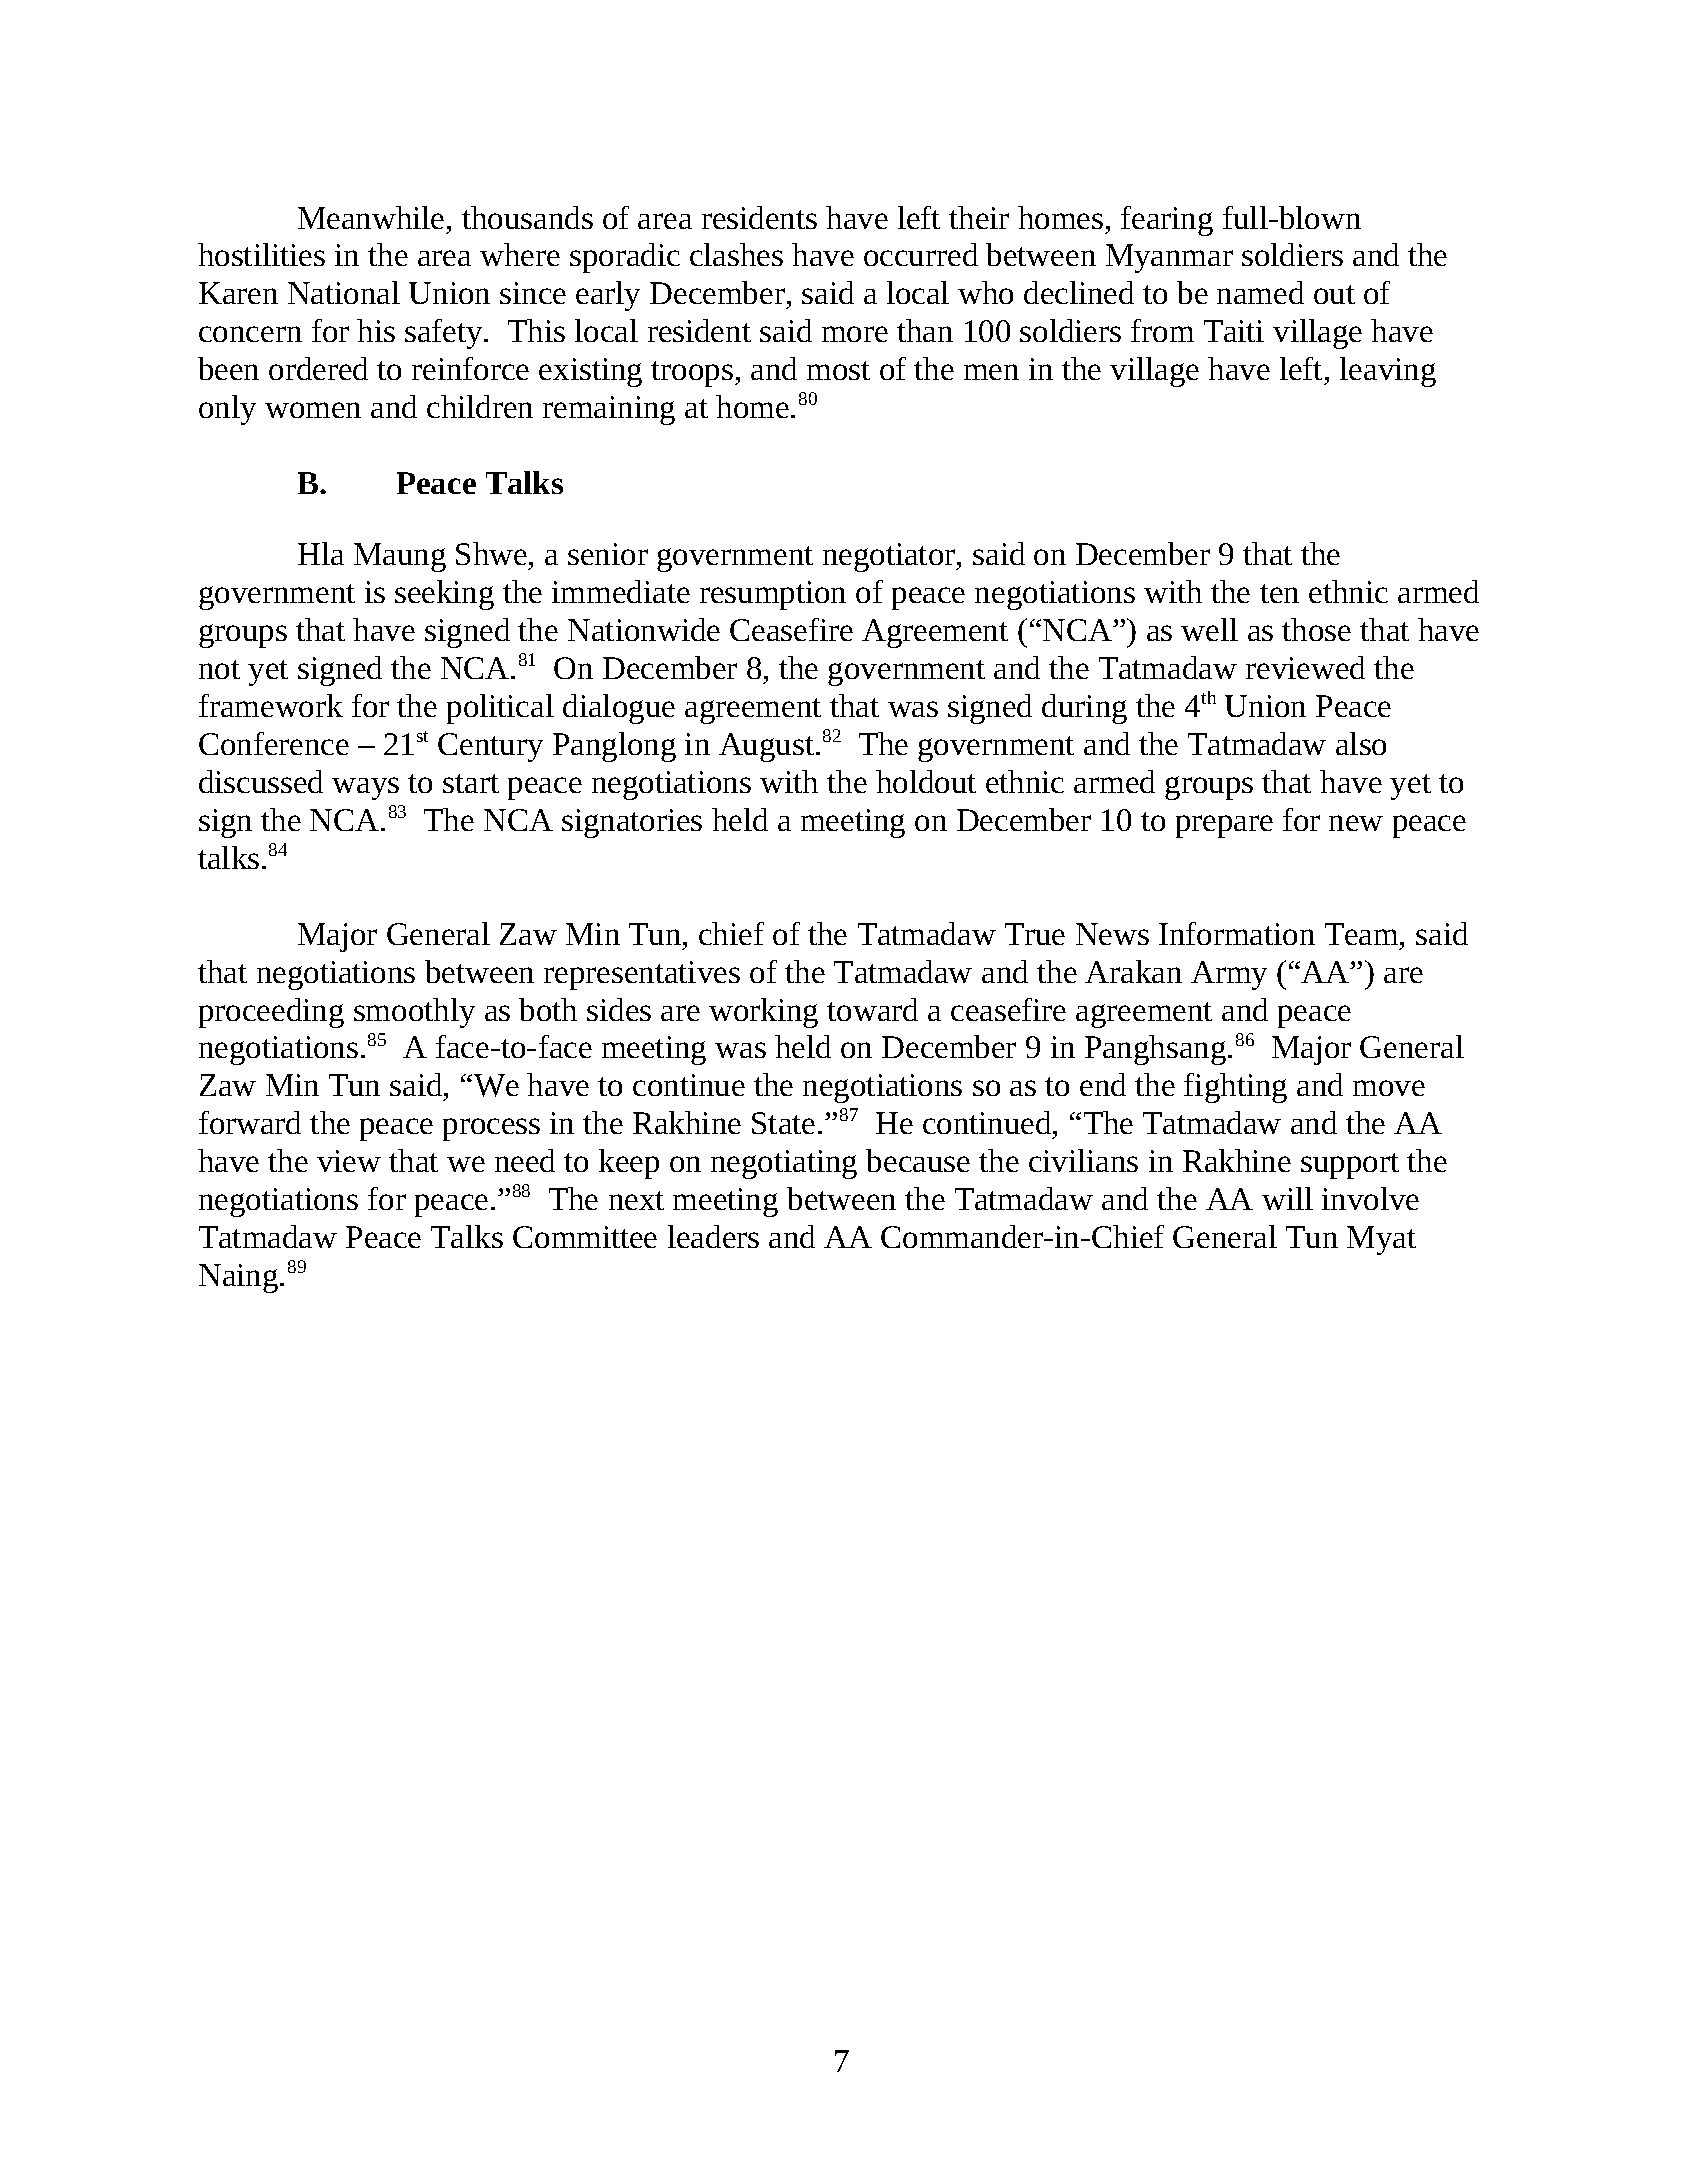  Describe the element at coordinates (763, 1013) in the screenshot. I see `working` at that location.
